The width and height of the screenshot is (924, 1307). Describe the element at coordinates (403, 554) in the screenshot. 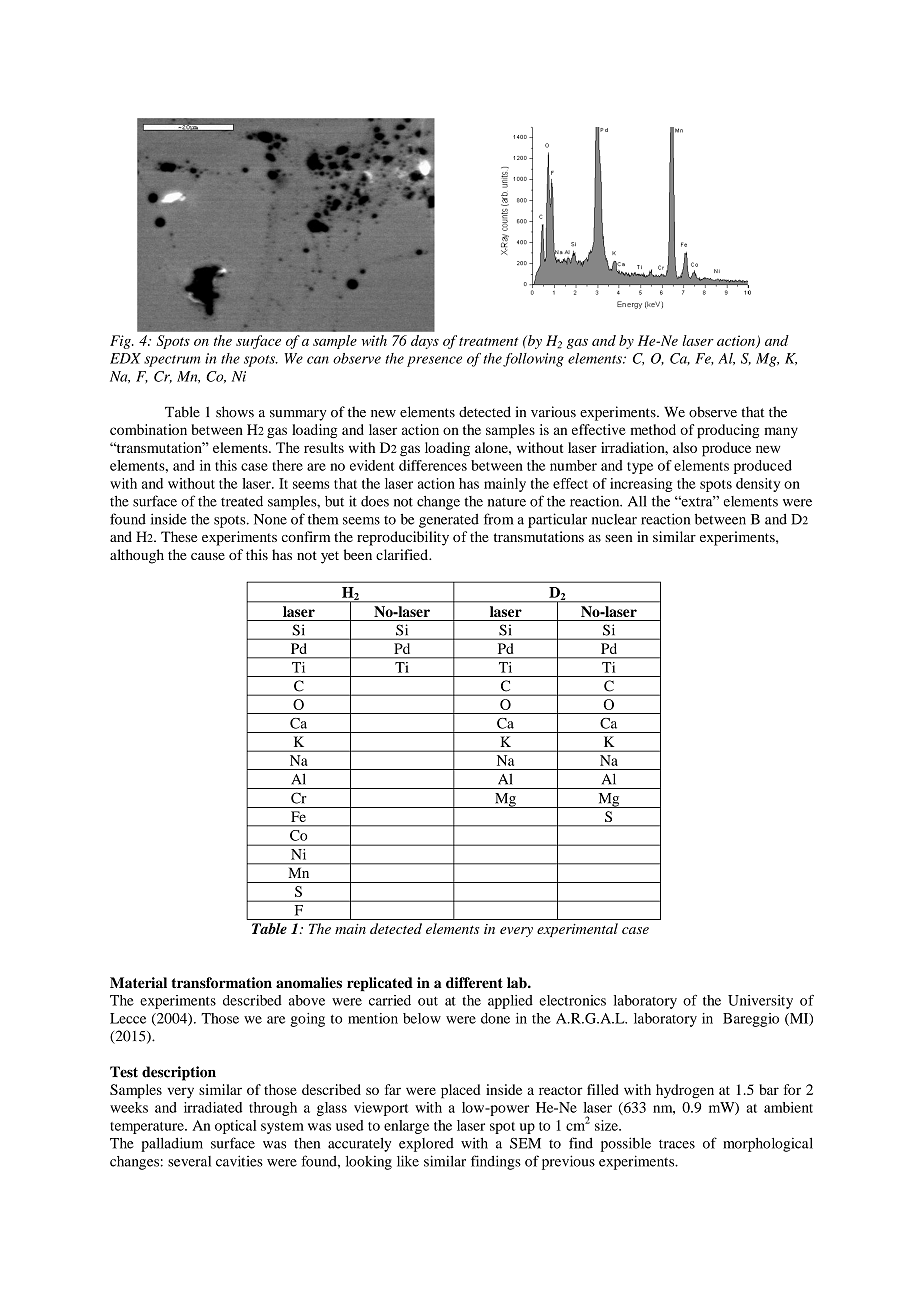

I see `clarified` at that location.
